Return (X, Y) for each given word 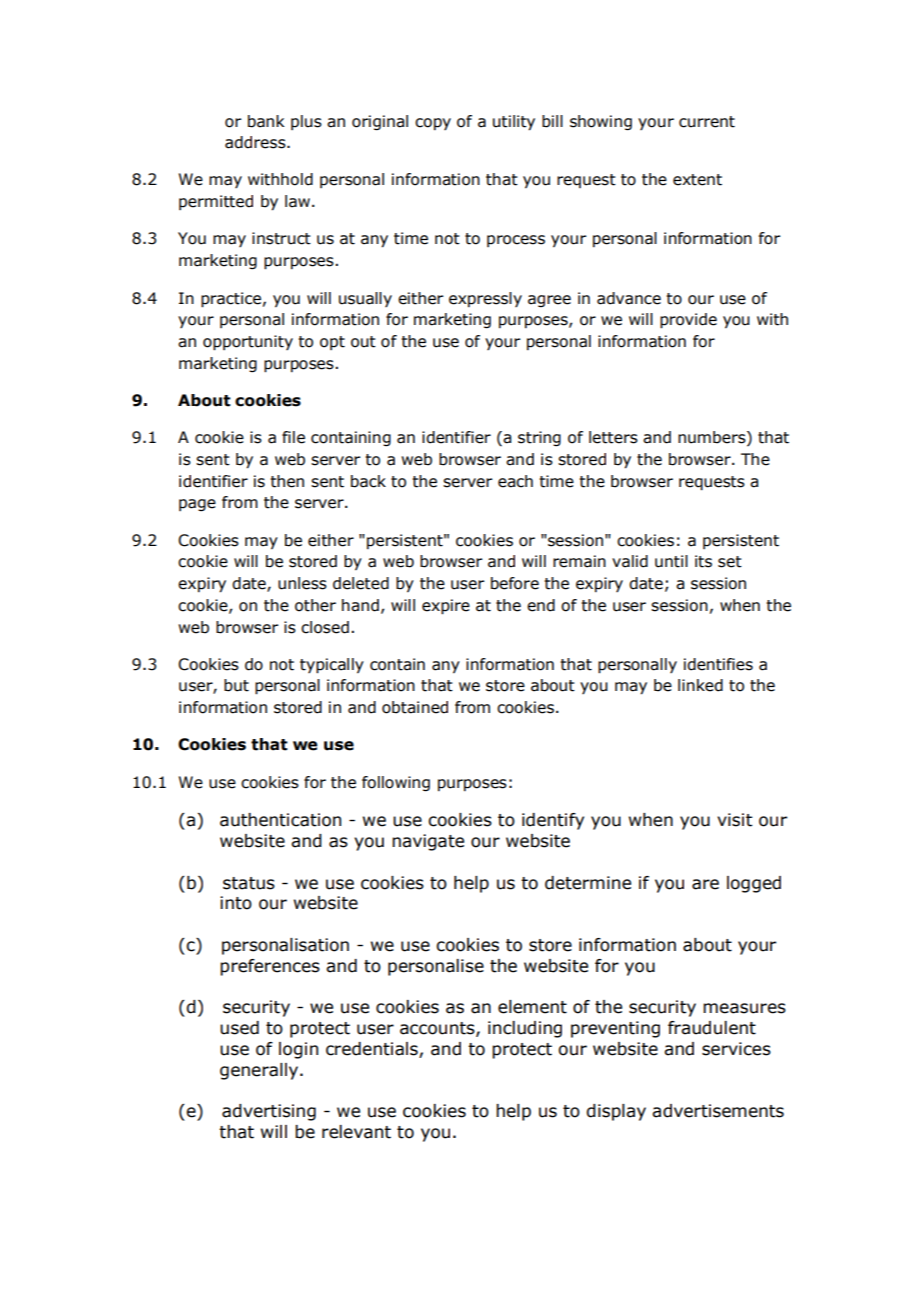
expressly (485, 299)
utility (514, 123)
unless (302, 583)
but (236, 685)
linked (700, 685)
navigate (428, 842)
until (671, 561)
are (705, 884)
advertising (269, 1112)
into (236, 903)
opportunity (248, 343)
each (515, 481)
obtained (415, 707)
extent (697, 180)
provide (688, 321)
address (256, 142)
